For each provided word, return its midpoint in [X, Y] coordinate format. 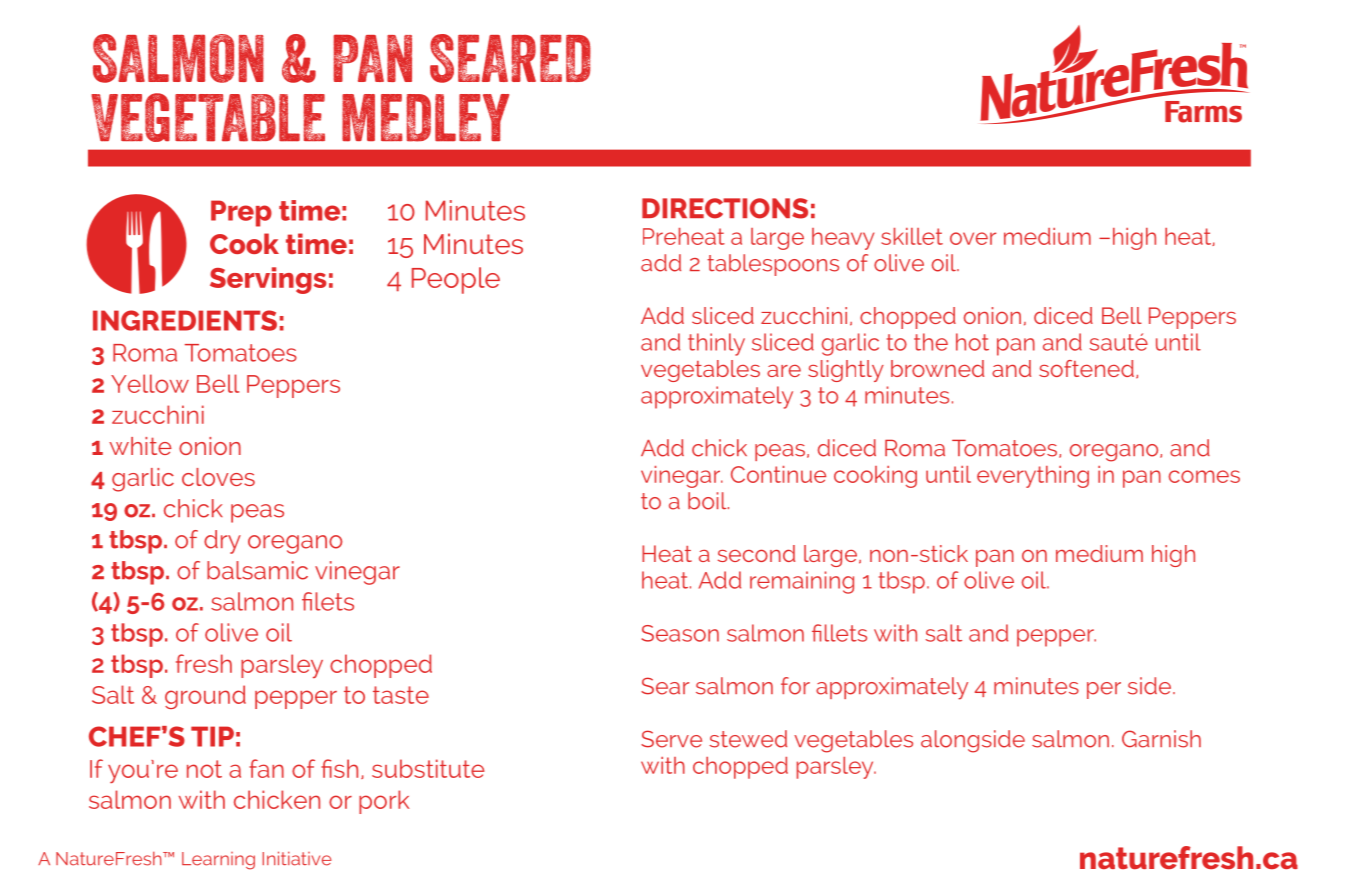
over [973, 238]
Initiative [297, 858]
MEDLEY [425, 118]
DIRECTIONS [725, 208]
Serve [671, 739]
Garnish [1161, 739]
